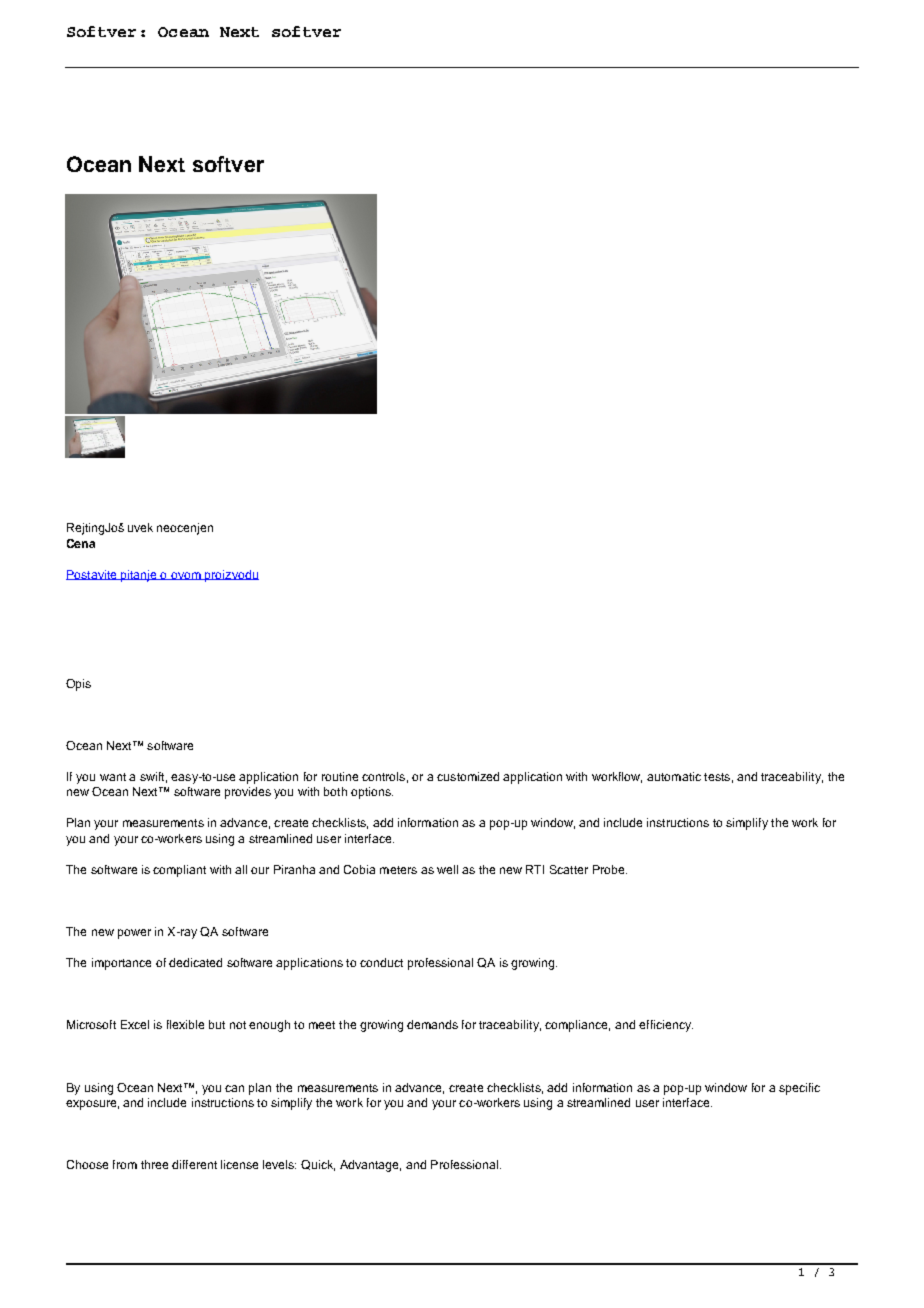 This screenshot has height=1308, width=924. What do you see at coordinates (468, 776) in the screenshot?
I see `customized` at bounding box center [468, 776].
